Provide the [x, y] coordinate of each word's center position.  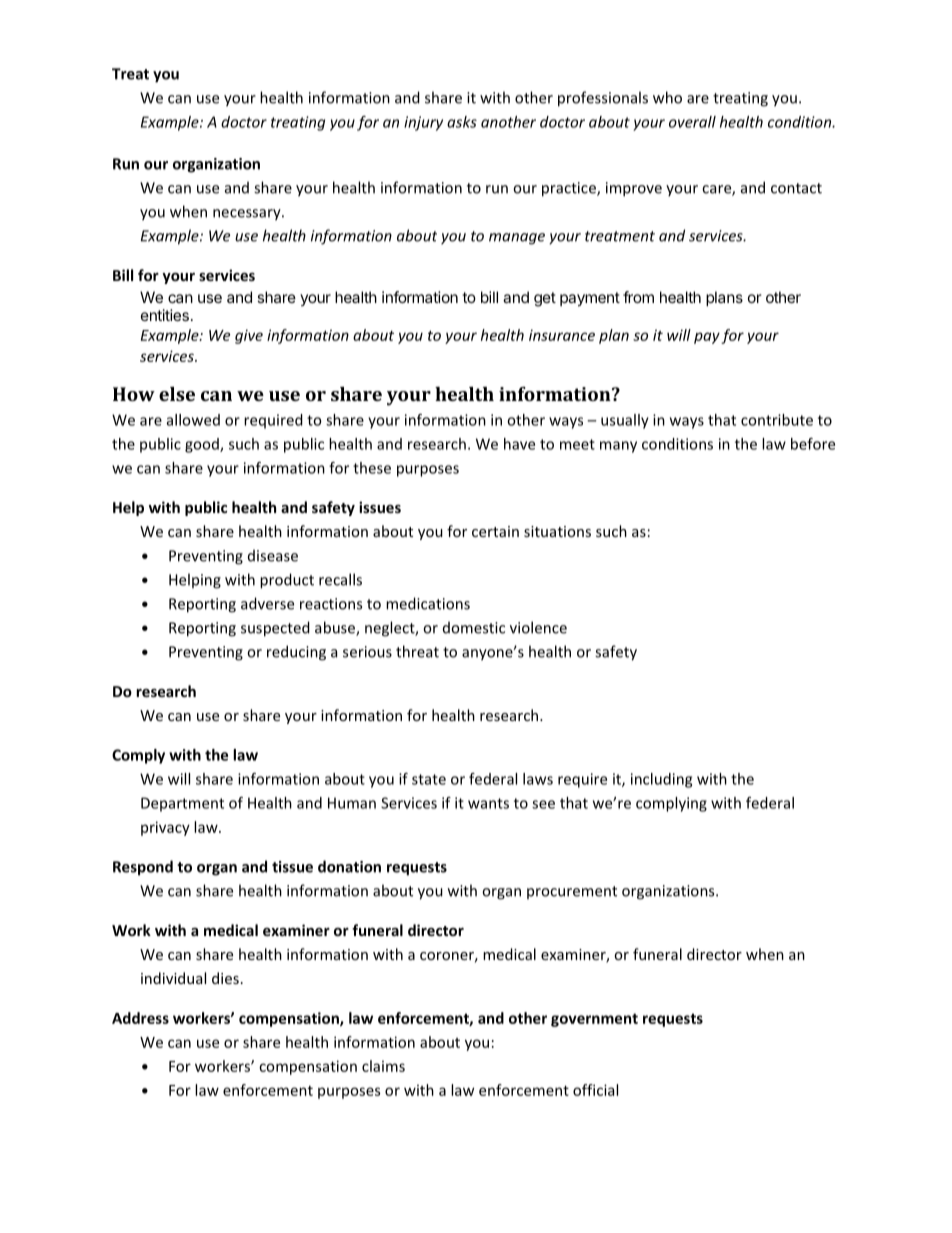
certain [495, 531]
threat [417, 651]
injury [423, 123]
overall [692, 122]
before [813, 444]
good [203, 445]
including [661, 780]
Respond [143, 868]
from [638, 297]
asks [462, 122]
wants [488, 803]
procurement [572, 892]
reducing [296, 653]
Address [140, 1018]
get [545, 299]
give [249, 336]
